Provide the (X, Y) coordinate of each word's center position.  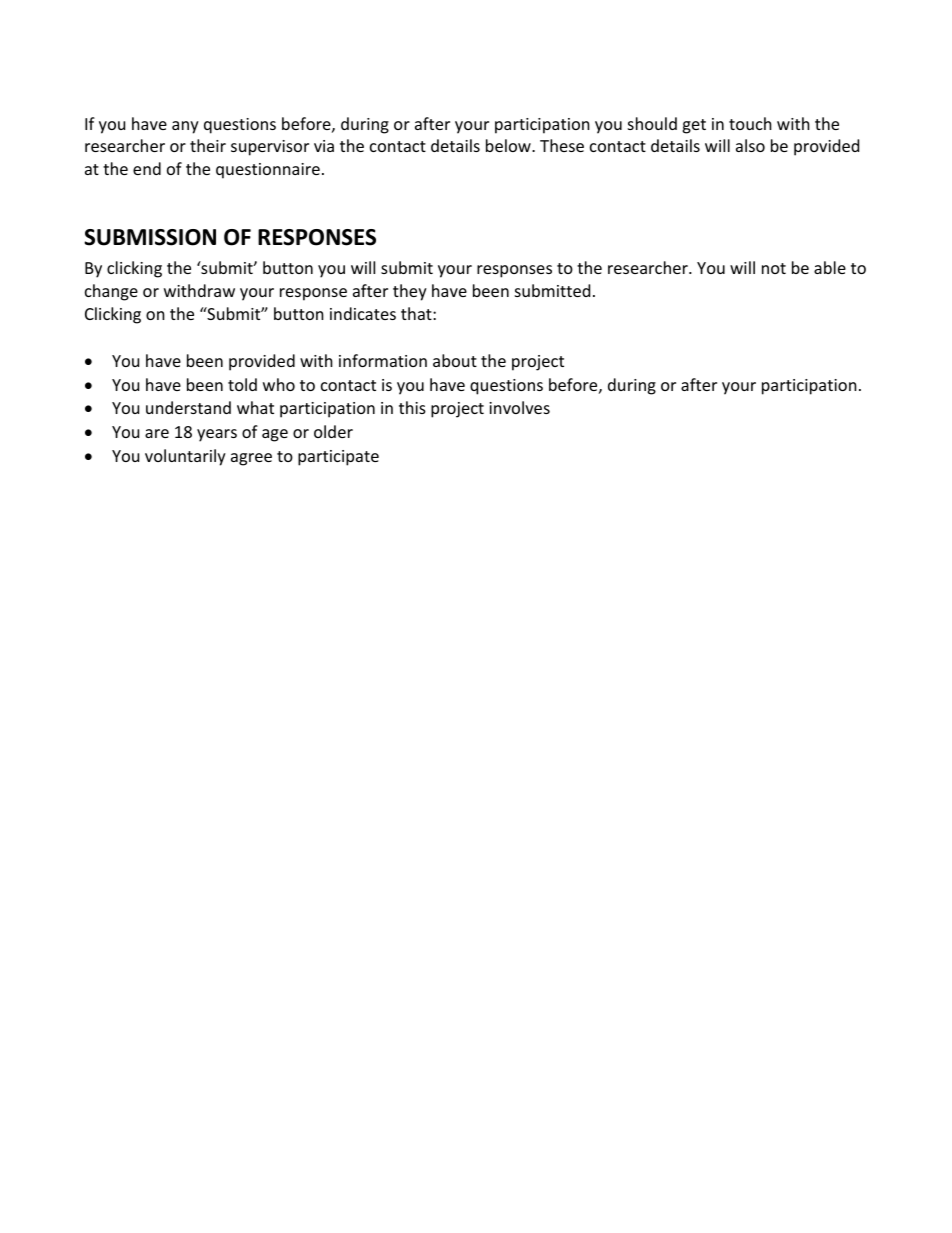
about (455, 360)
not (774, 268)
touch (750, 123)
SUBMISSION (150, 237)
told (242, 384)
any (185, 127)
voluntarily (185, 457)
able (830, 267)
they (410, 292)
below (509, 145)
